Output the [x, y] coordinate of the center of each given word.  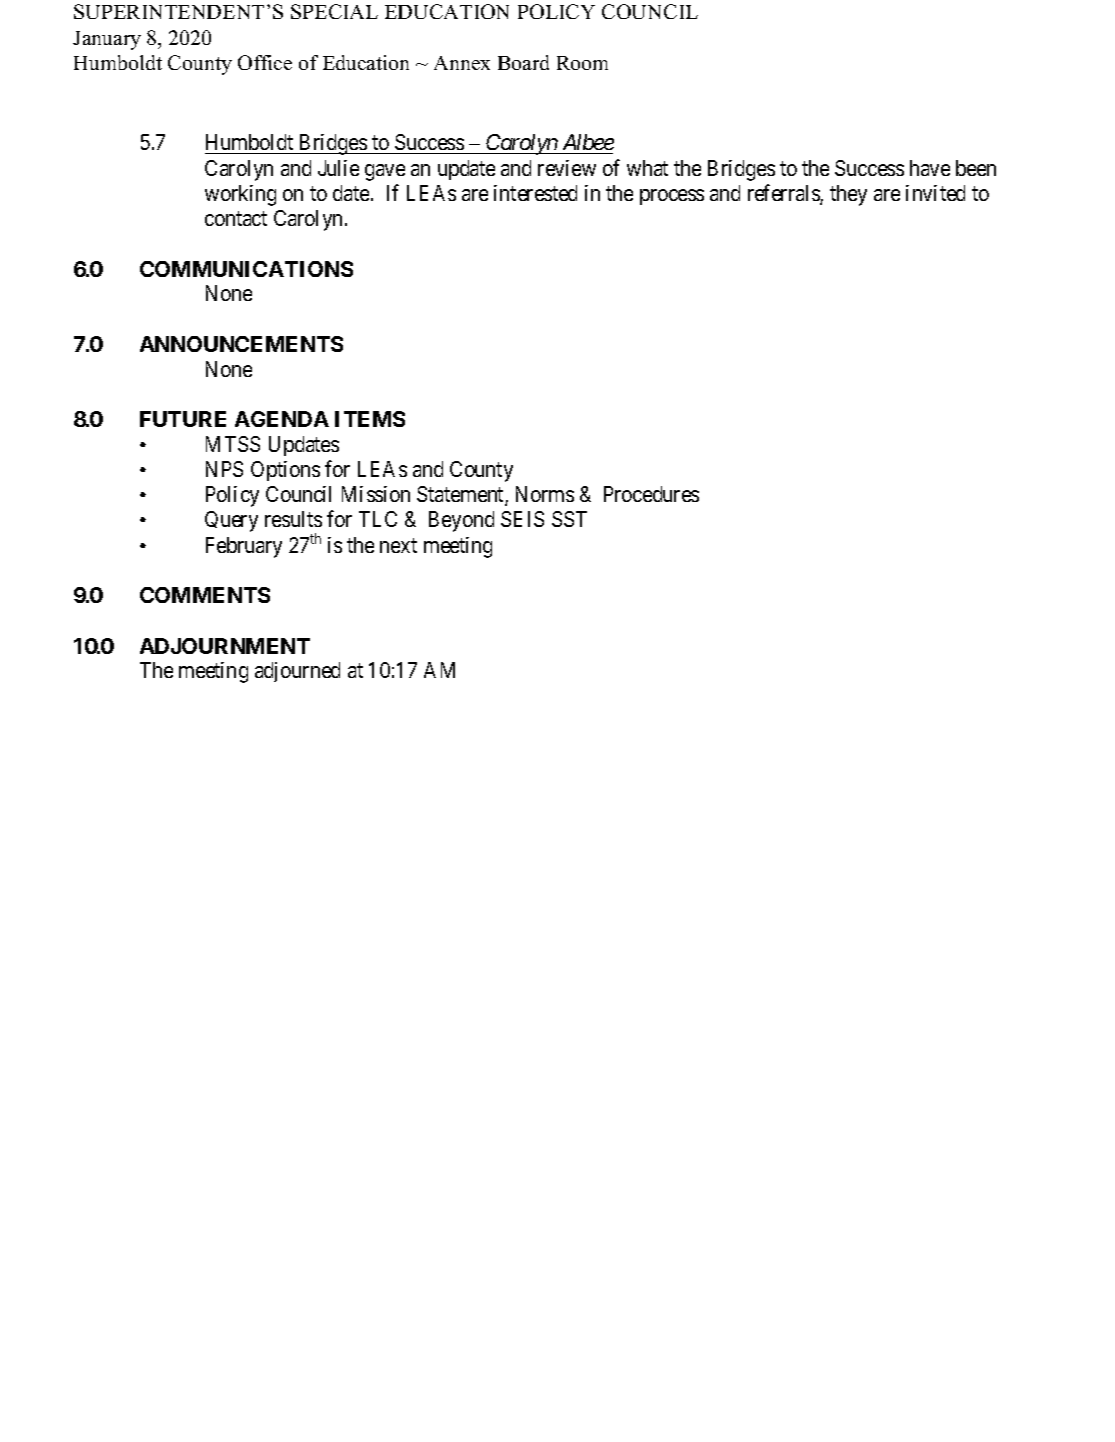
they [848, 195]
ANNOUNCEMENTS [241, 344]
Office [265, 62]
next [398, 545]
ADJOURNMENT [225, 646]
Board [523, 62]
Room [582, 63]
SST [569, 519]
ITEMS [370, 419]
